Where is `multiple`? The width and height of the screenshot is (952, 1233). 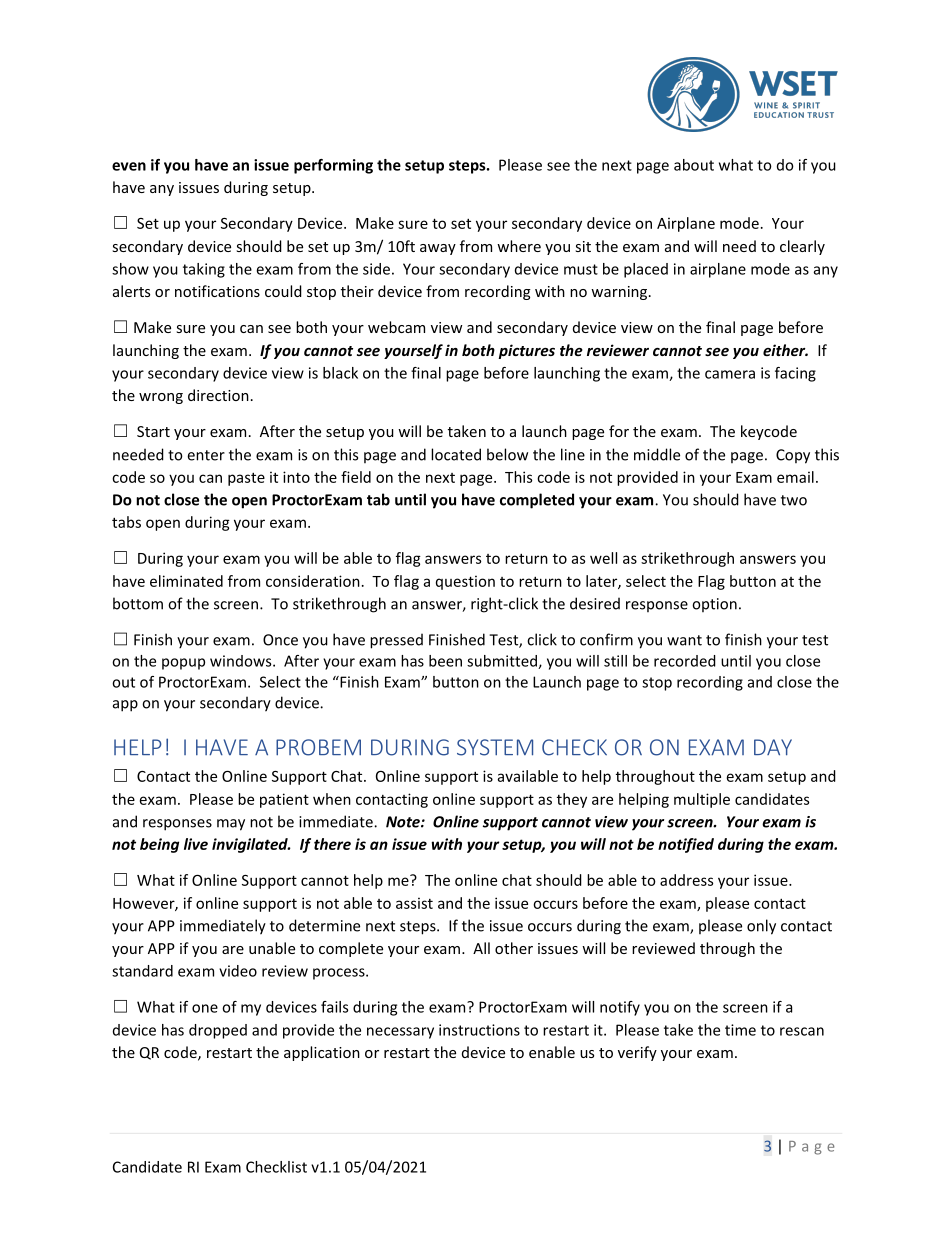
multiple is located at coordinates (702, 800).
